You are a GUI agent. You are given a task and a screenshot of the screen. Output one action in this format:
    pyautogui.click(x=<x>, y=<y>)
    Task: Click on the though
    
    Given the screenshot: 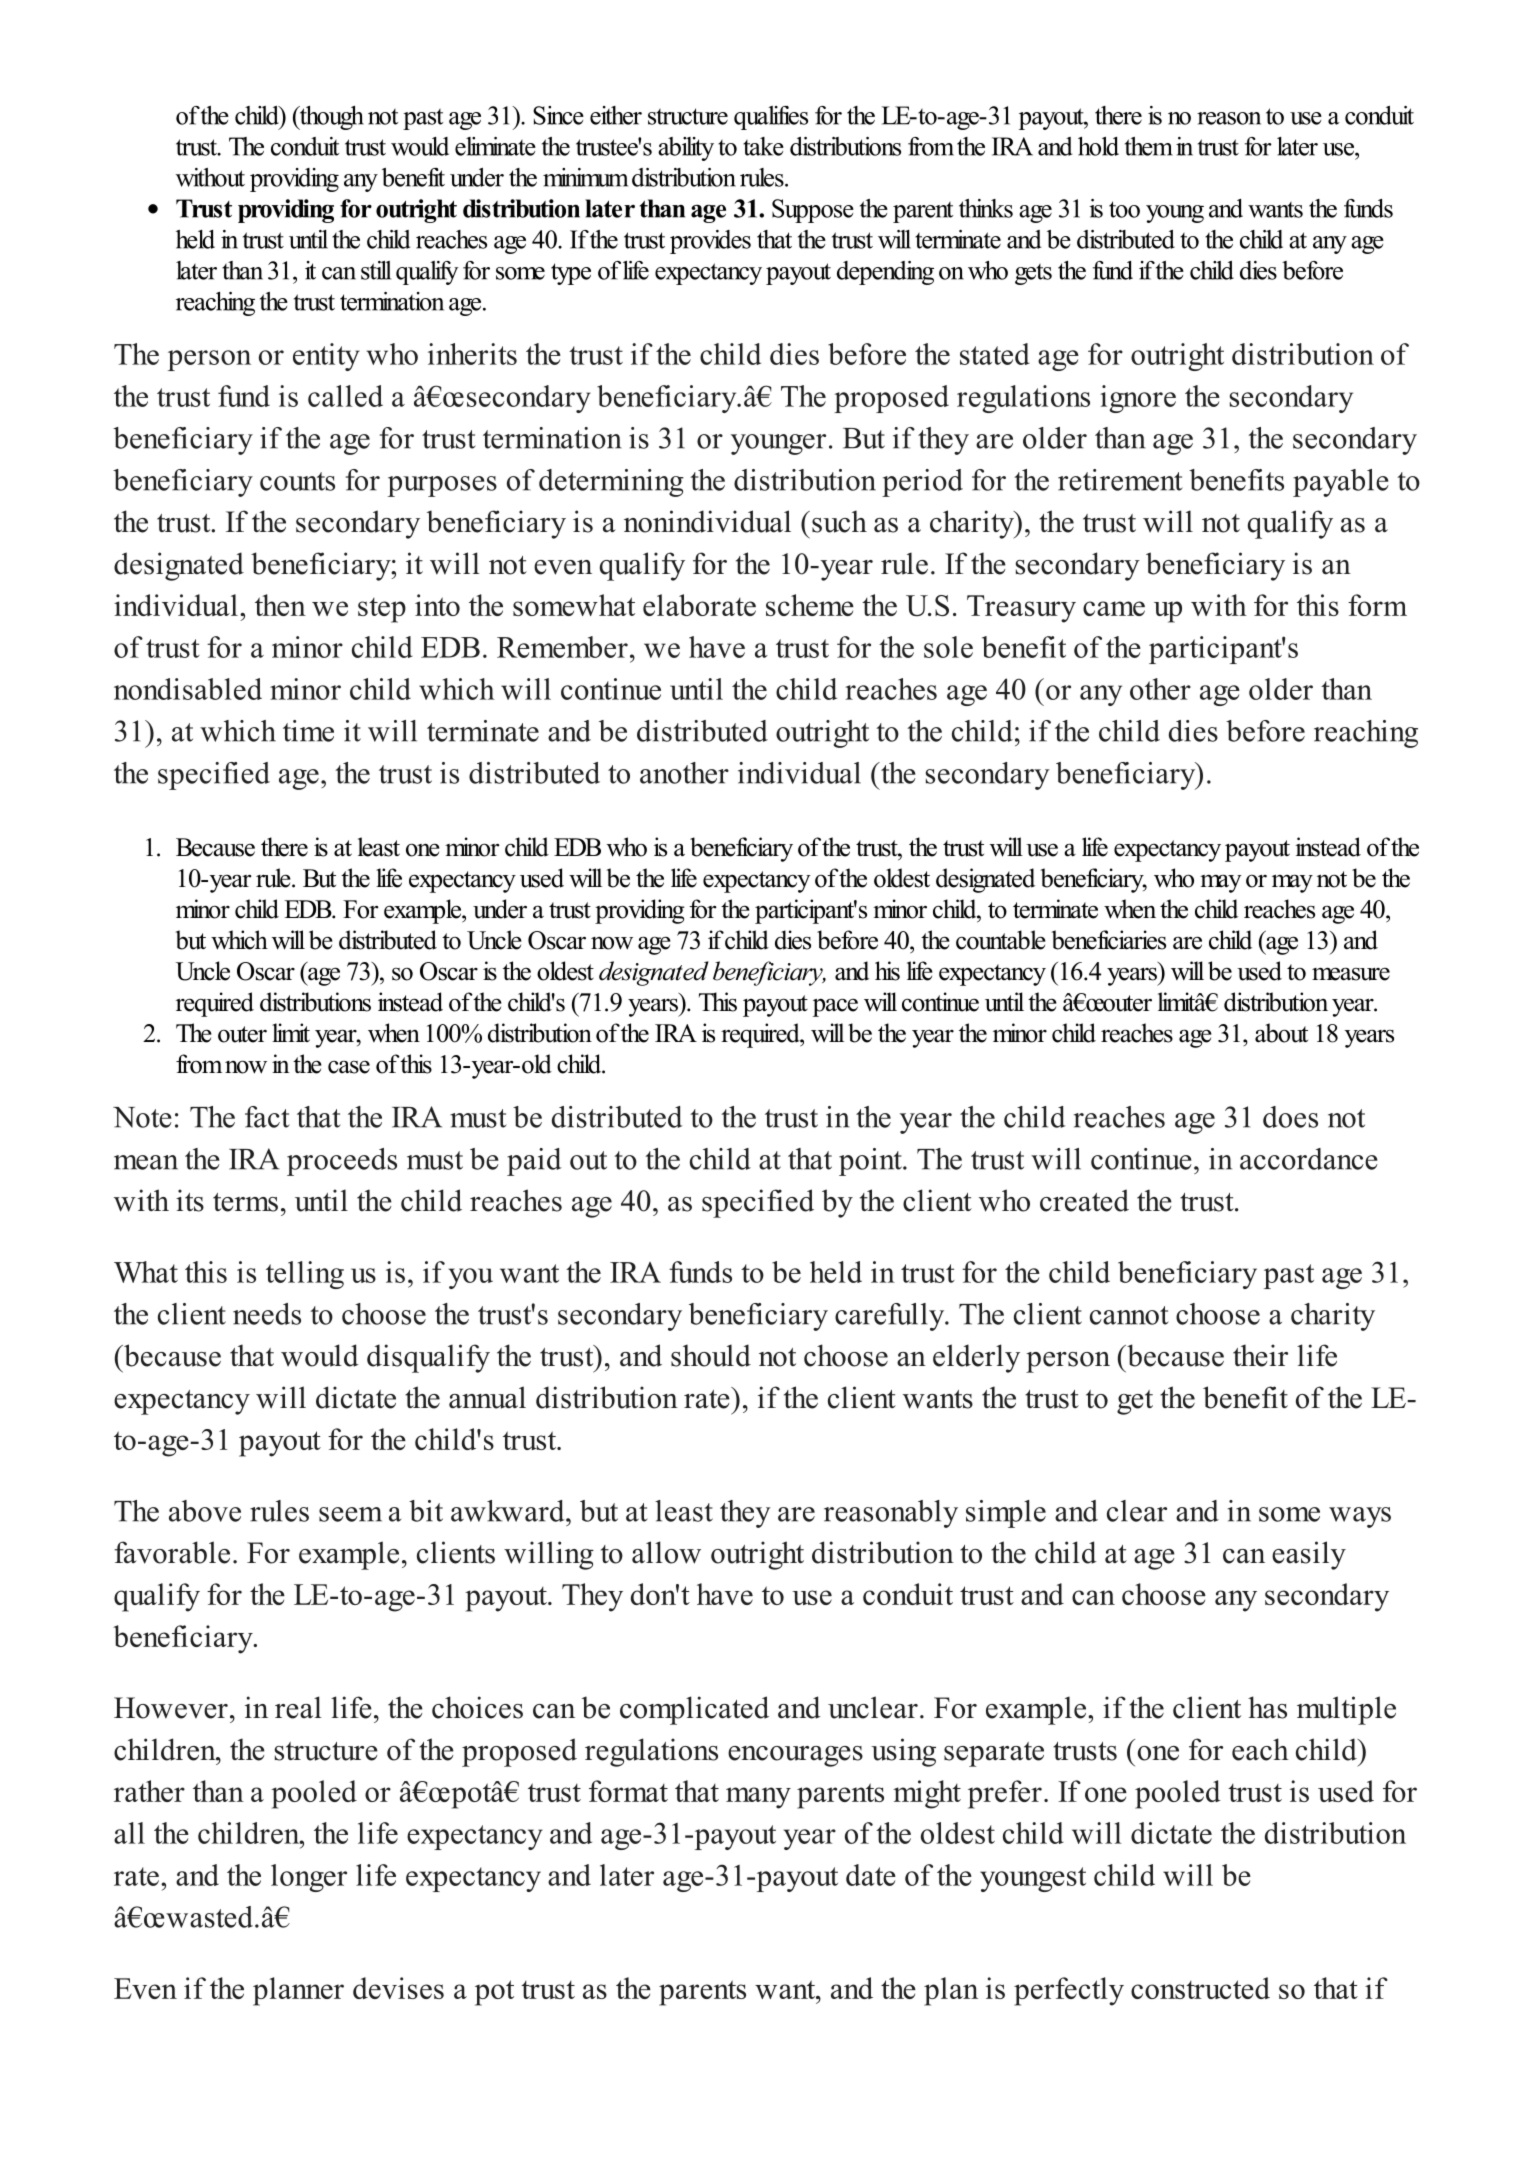 What is the action you would take?
    pyautogui.click(x=330, y=118)
